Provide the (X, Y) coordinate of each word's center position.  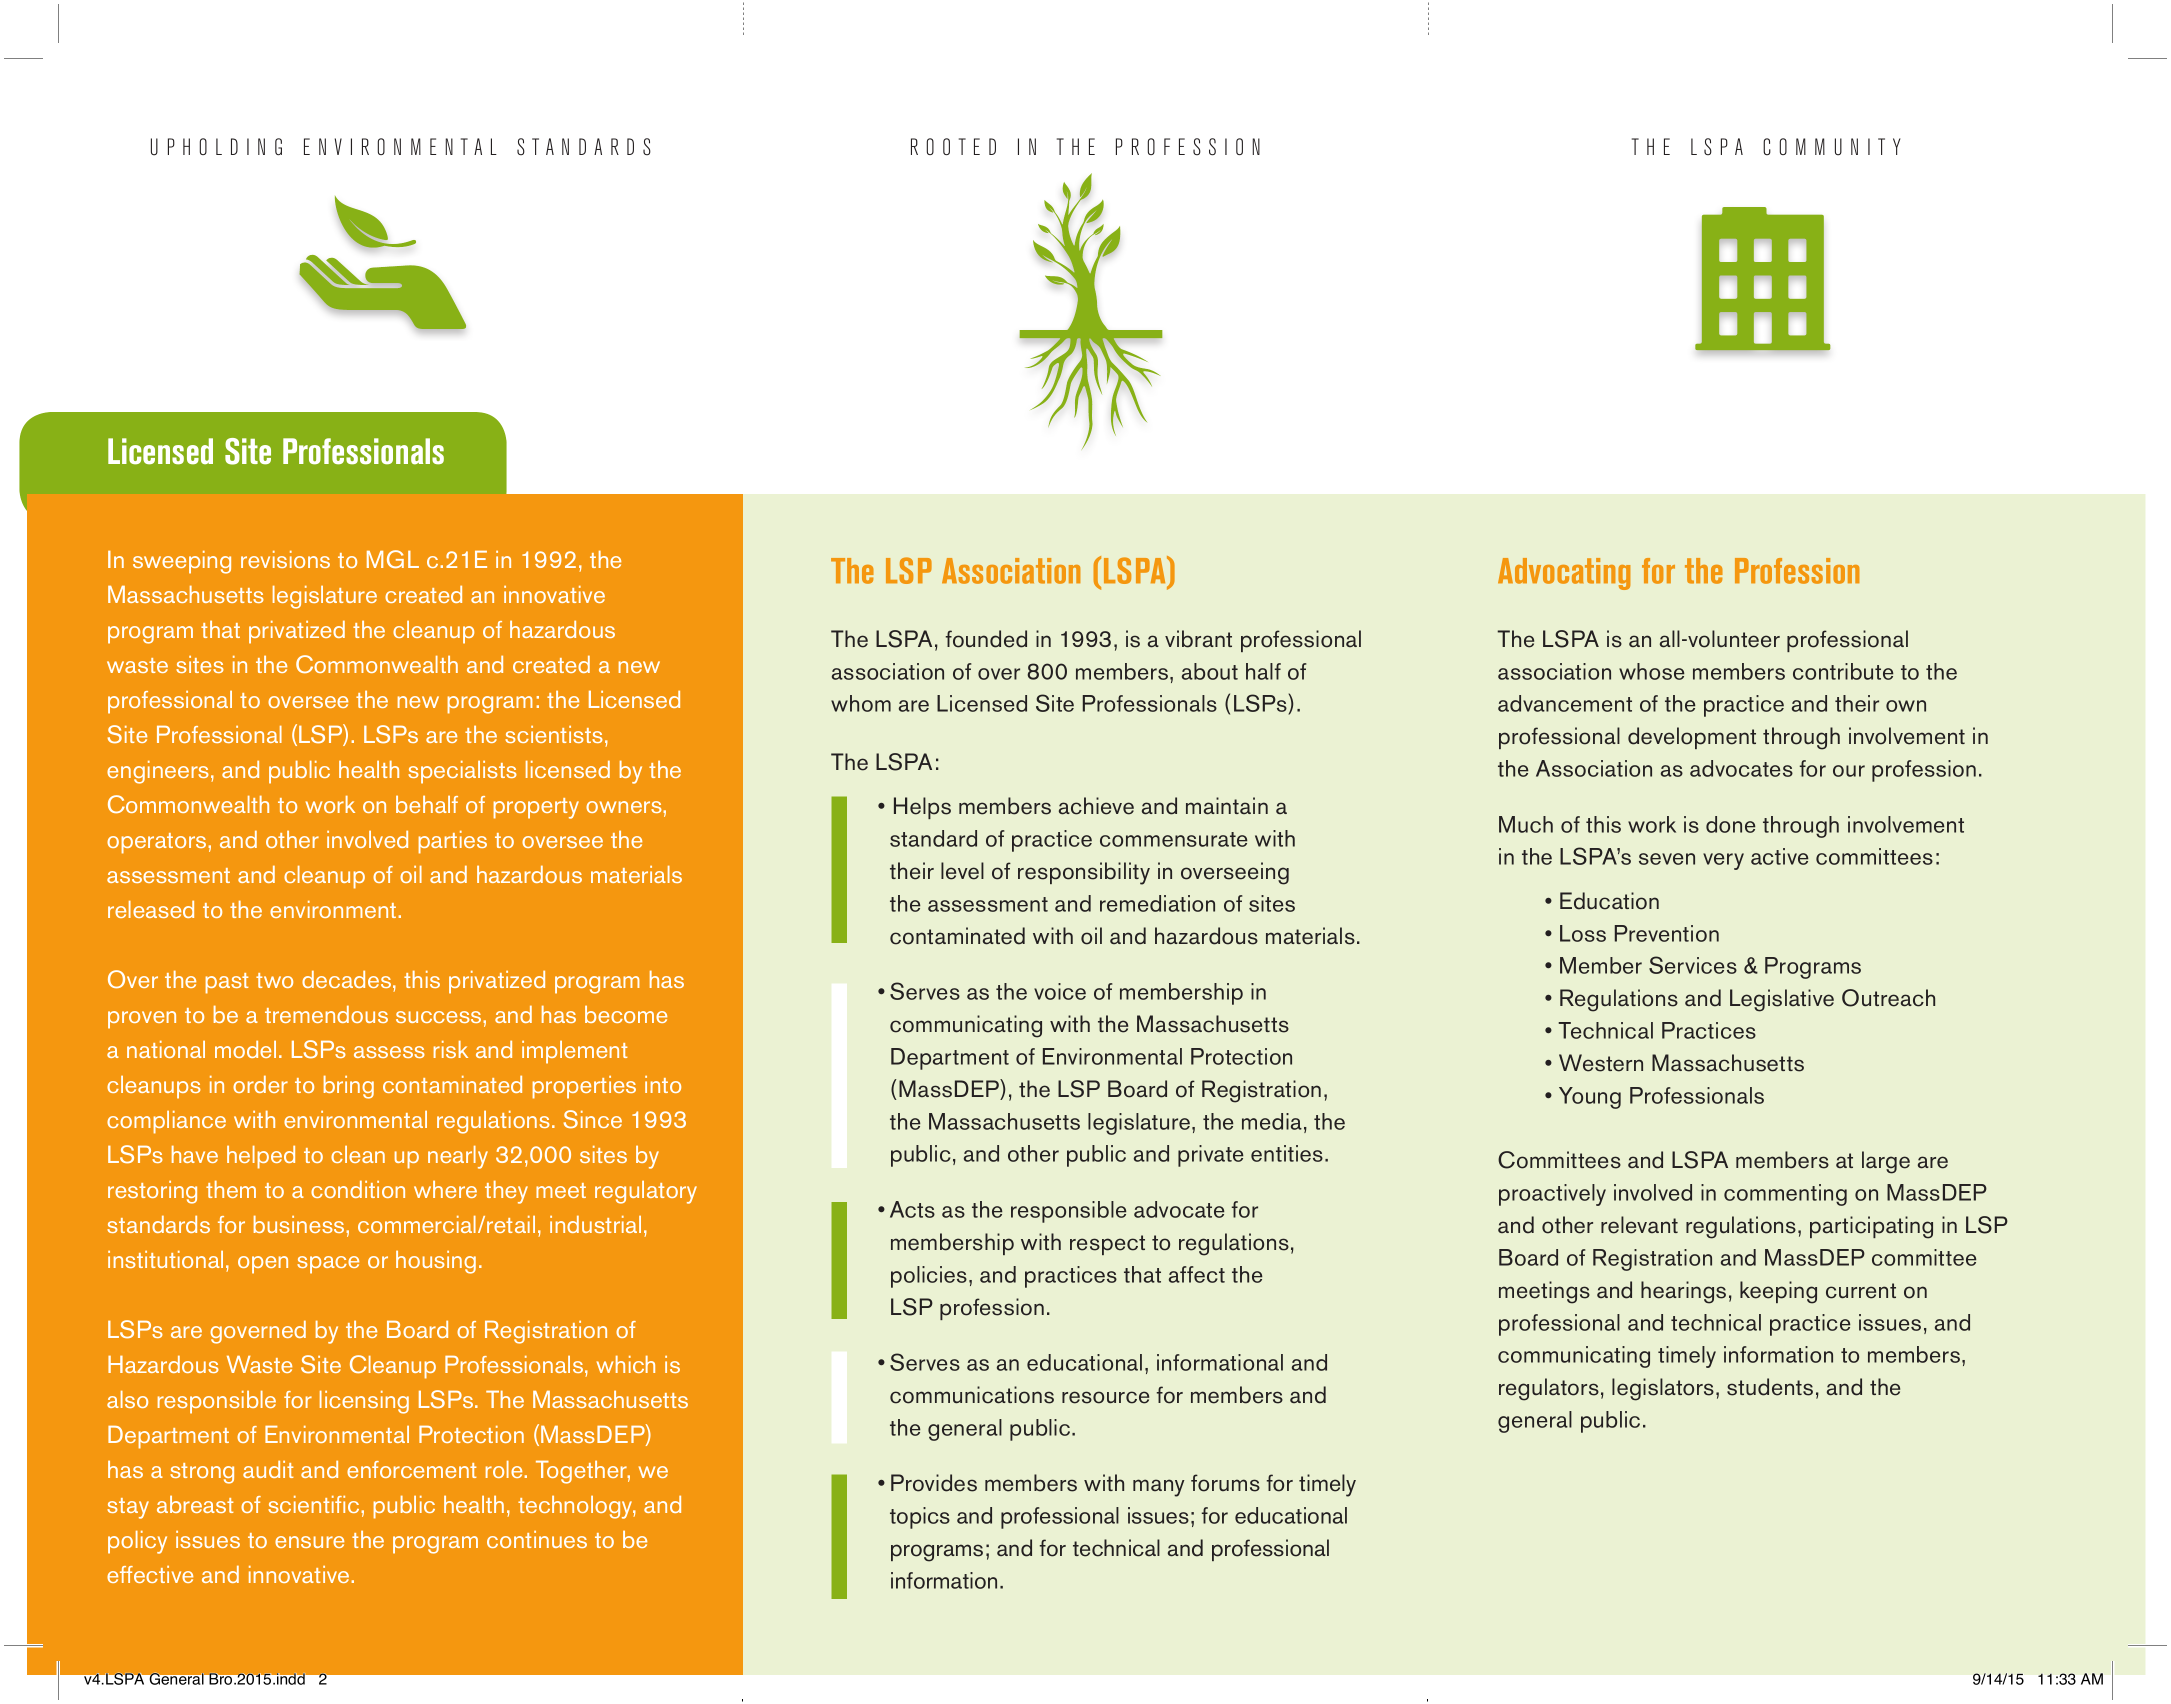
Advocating (1564, 574)
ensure (309, 1542)
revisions (285, 559)
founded (986, 639)
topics (920, 1518)
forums (1225, 1483)
